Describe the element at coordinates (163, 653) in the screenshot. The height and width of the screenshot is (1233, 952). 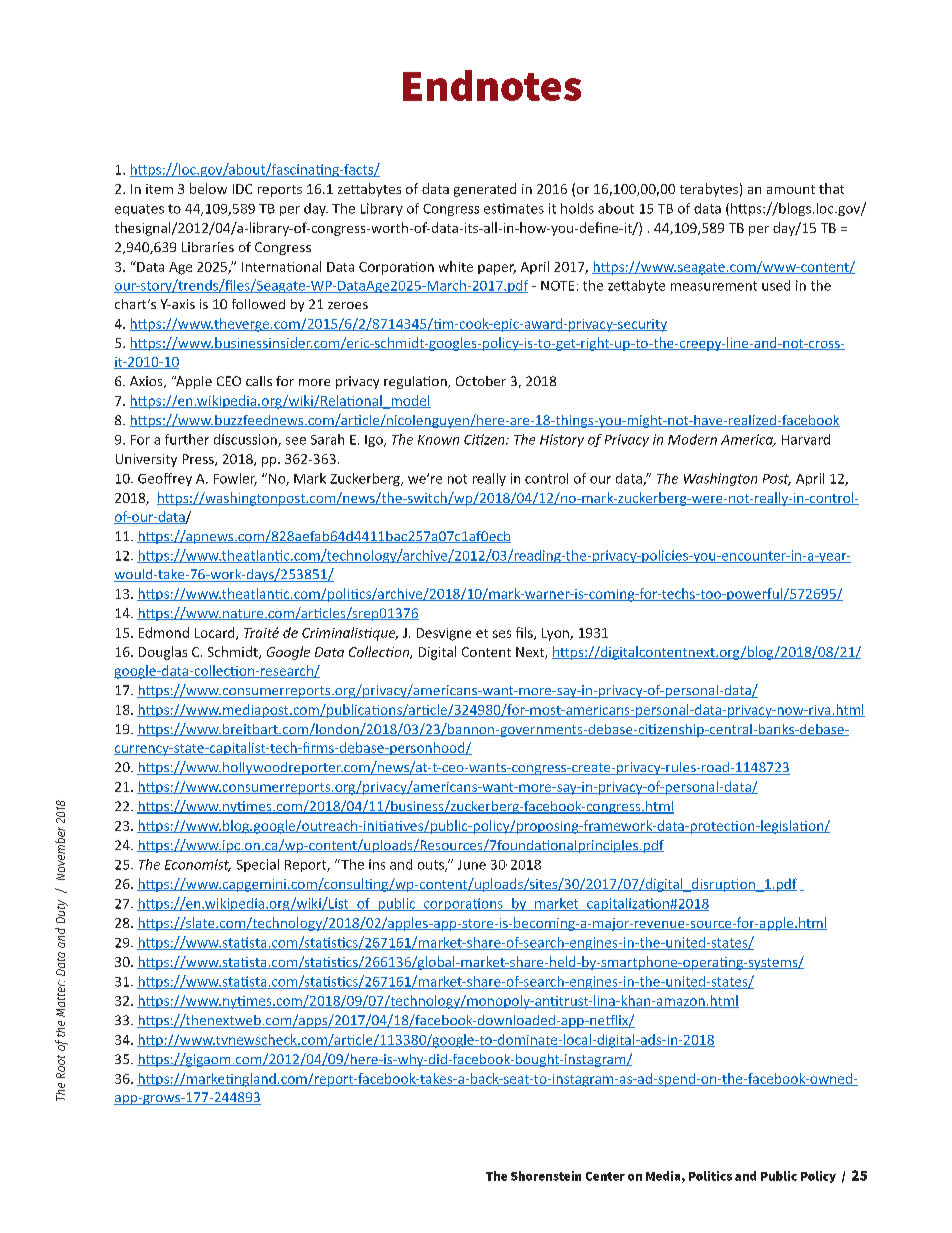
I see `Douglas` at that location.
